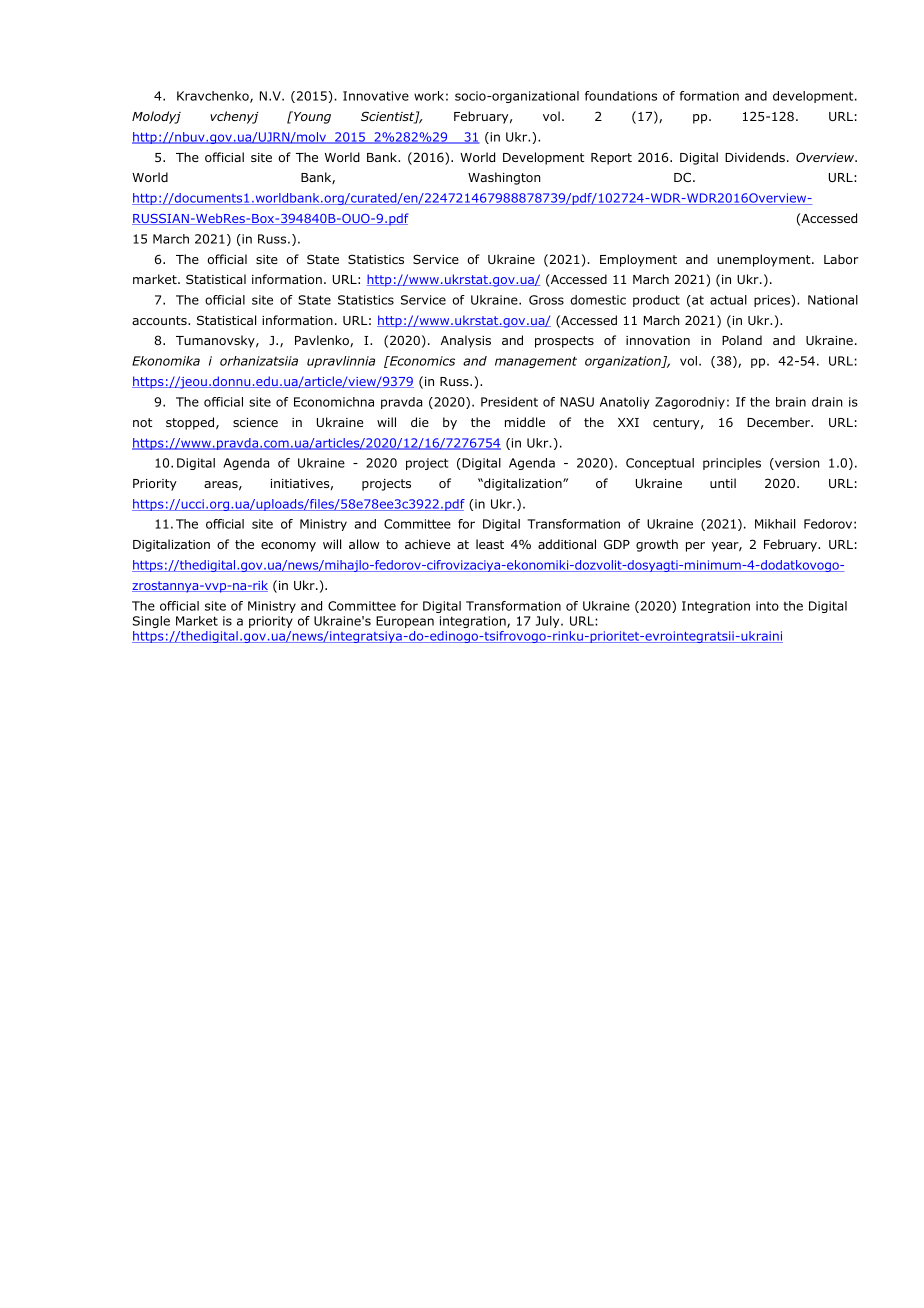  I want to click on Innovative, so click(376, 96).
